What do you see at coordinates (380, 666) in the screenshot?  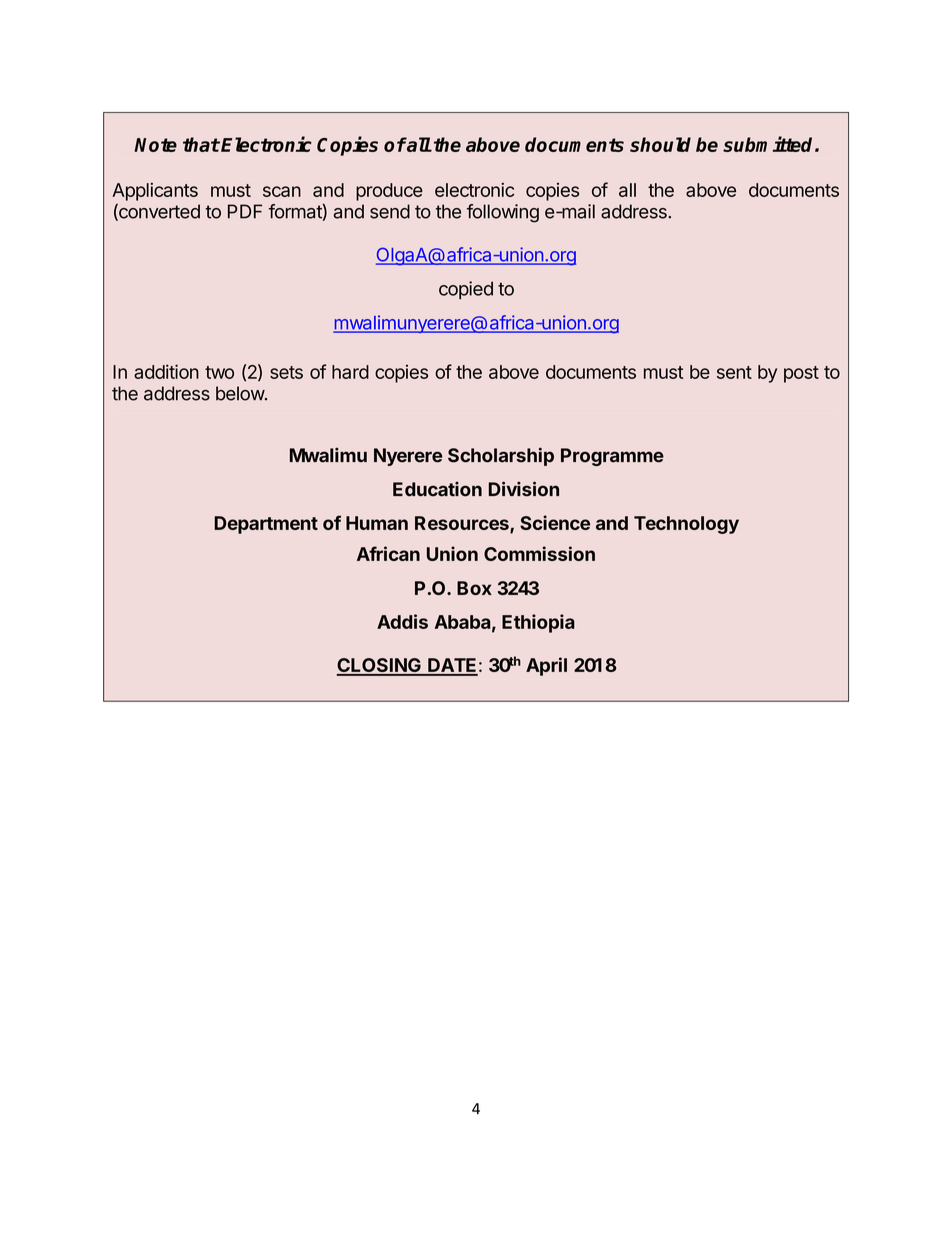 I see `CLOSING` at bounding box center [380, 666].
